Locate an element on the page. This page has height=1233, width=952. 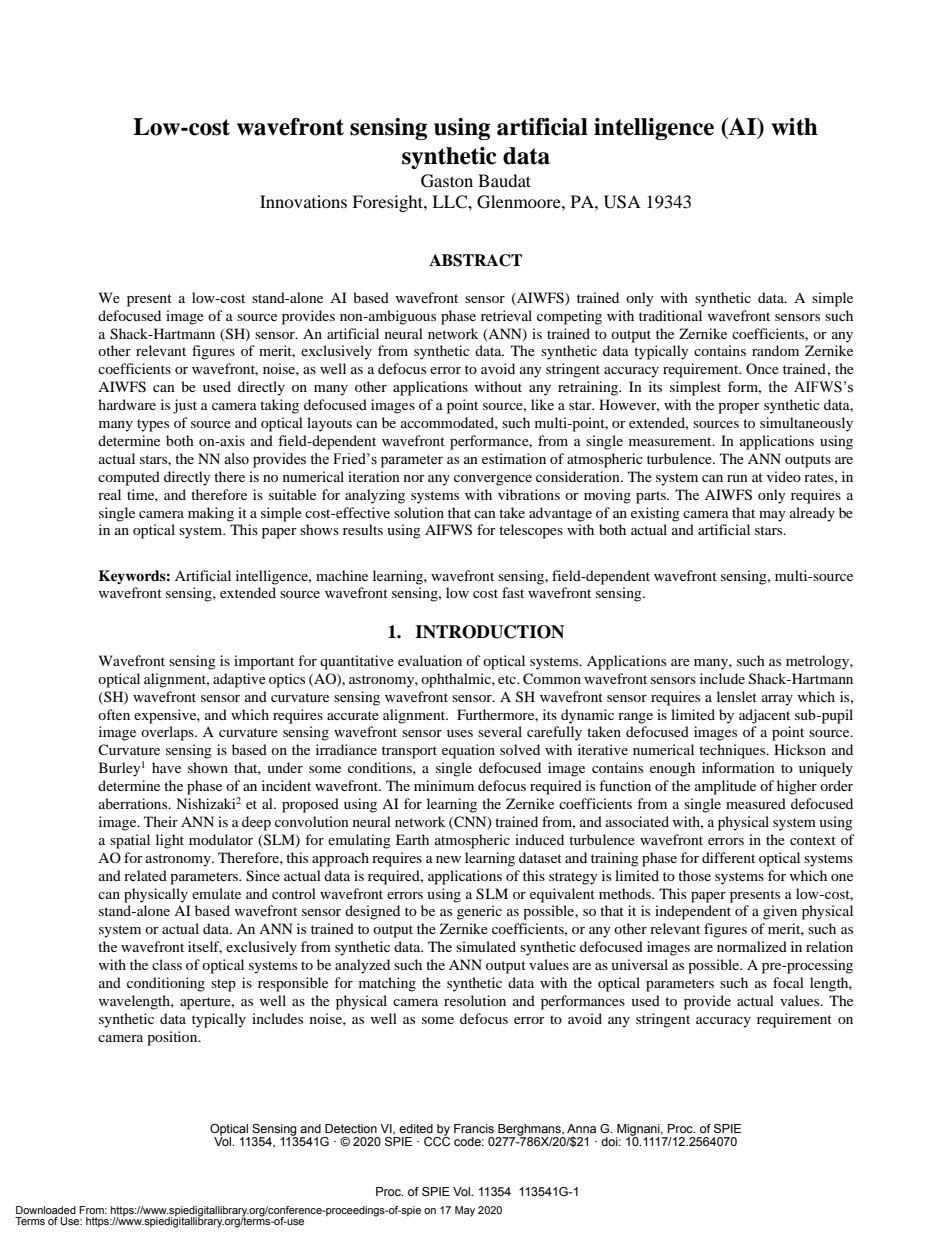
USA is located at coordinates (622, 202).
